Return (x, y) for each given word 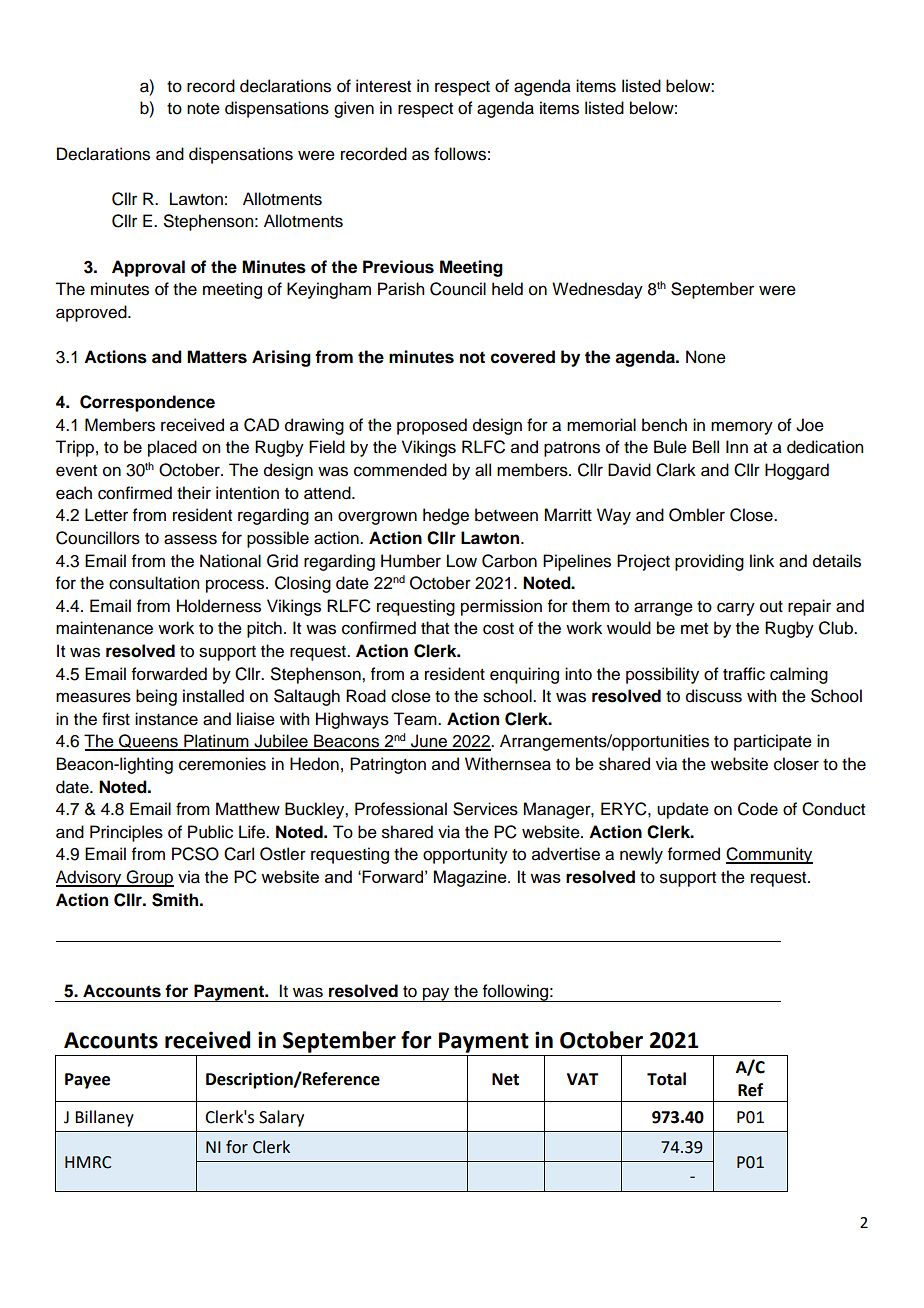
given (354, 109)
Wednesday (597, 290)
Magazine (471, 878)
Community (769, 855)
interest (383, 86)
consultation (154, 583)
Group (149, 878)
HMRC (88, 1162)
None (706, 357)
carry (736, 609)
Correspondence (147, 403)
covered (523, 357)
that (435, 628)
